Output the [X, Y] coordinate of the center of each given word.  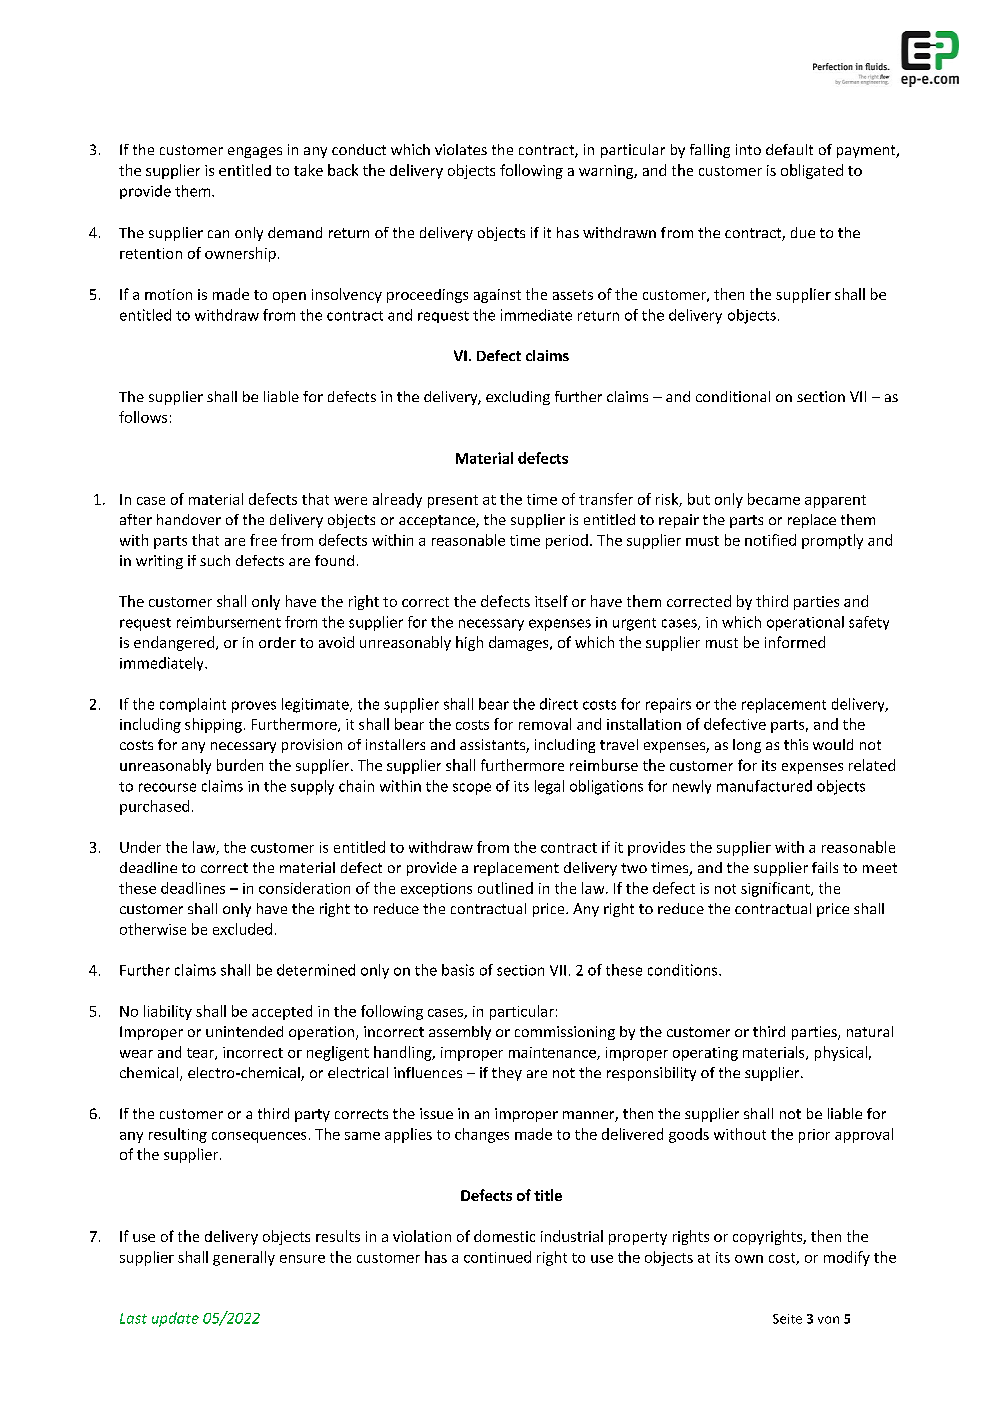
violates [461, 149]
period [567, 541]
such [215, 560]
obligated [812, 171]
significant [776, 889]
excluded [242, 929]
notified [770, 540]
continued [497, 1257]
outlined [505, 888]
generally [244, 1258]
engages [255, 152]
